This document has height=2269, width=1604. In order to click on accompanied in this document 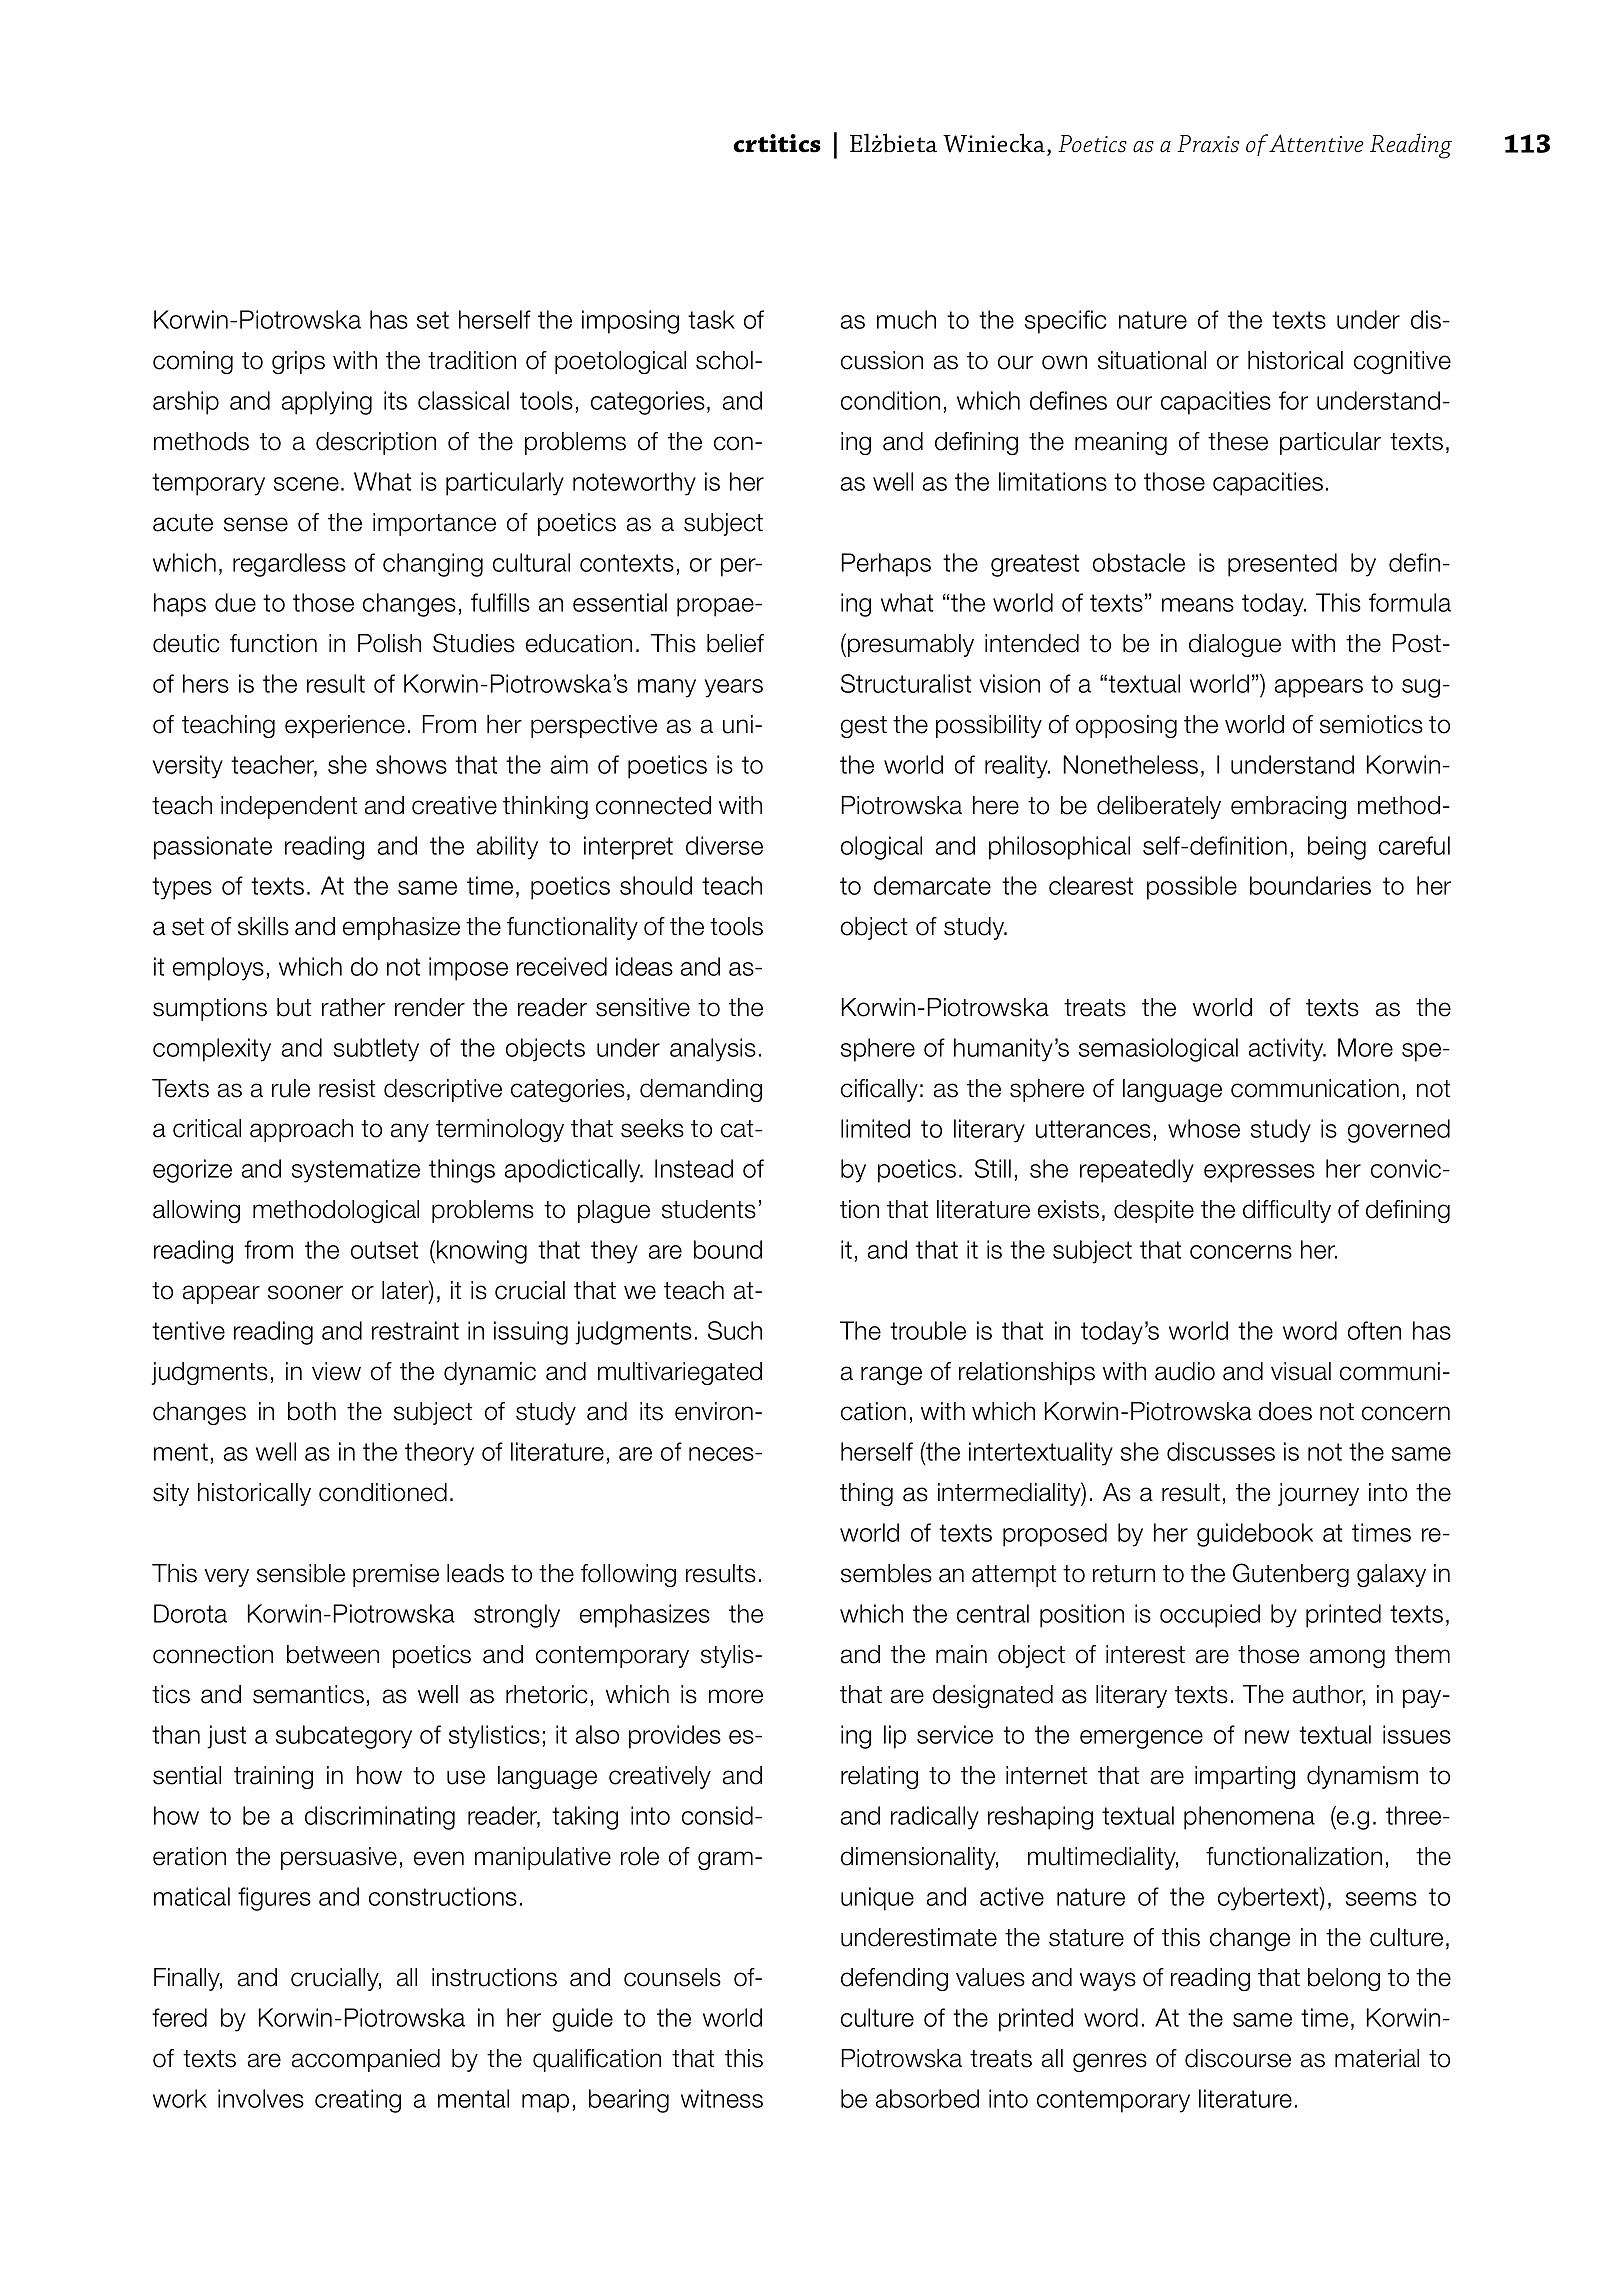, I will do `click(366, 2060)`.
